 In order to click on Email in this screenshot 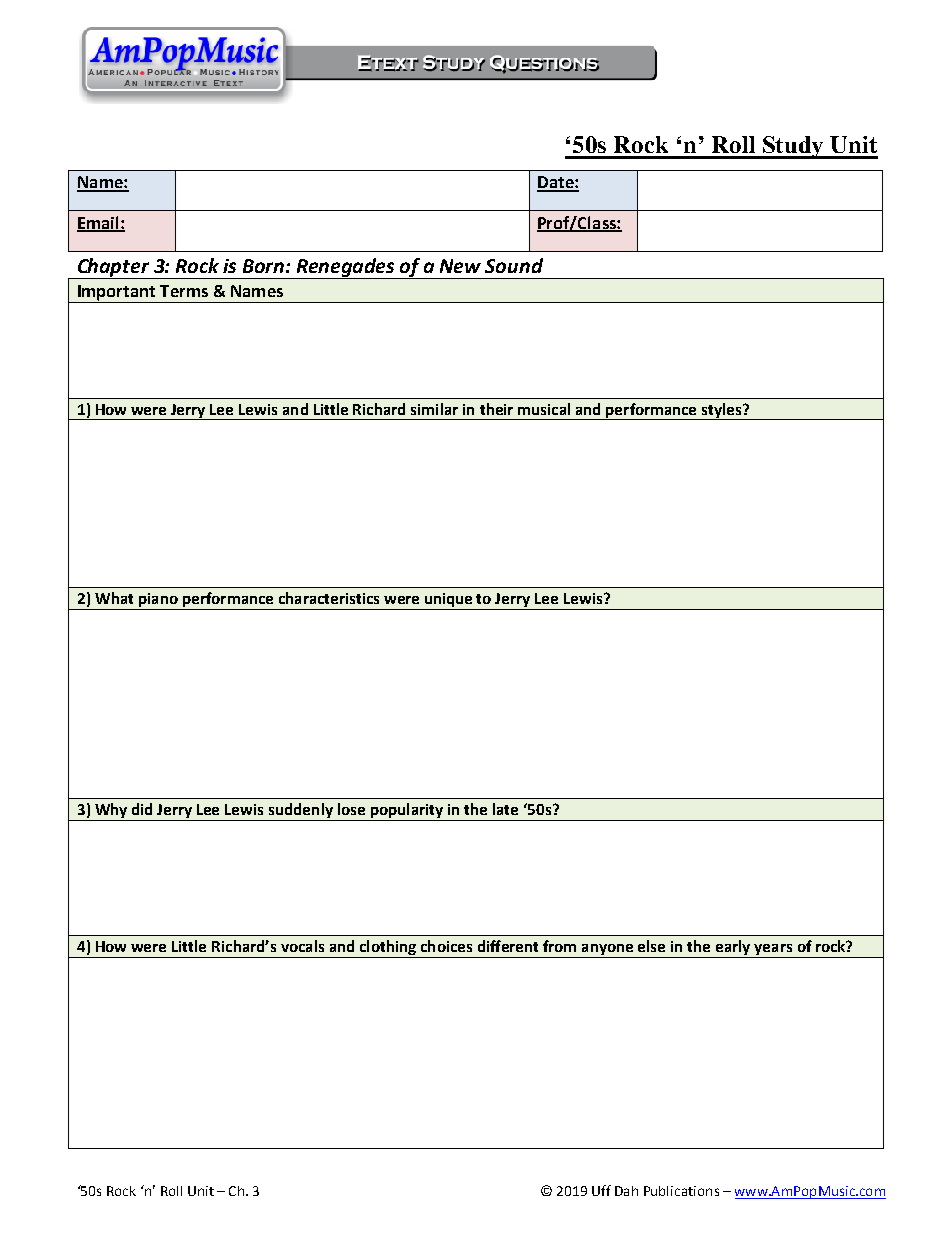, I will do `click(99, 224)`.
